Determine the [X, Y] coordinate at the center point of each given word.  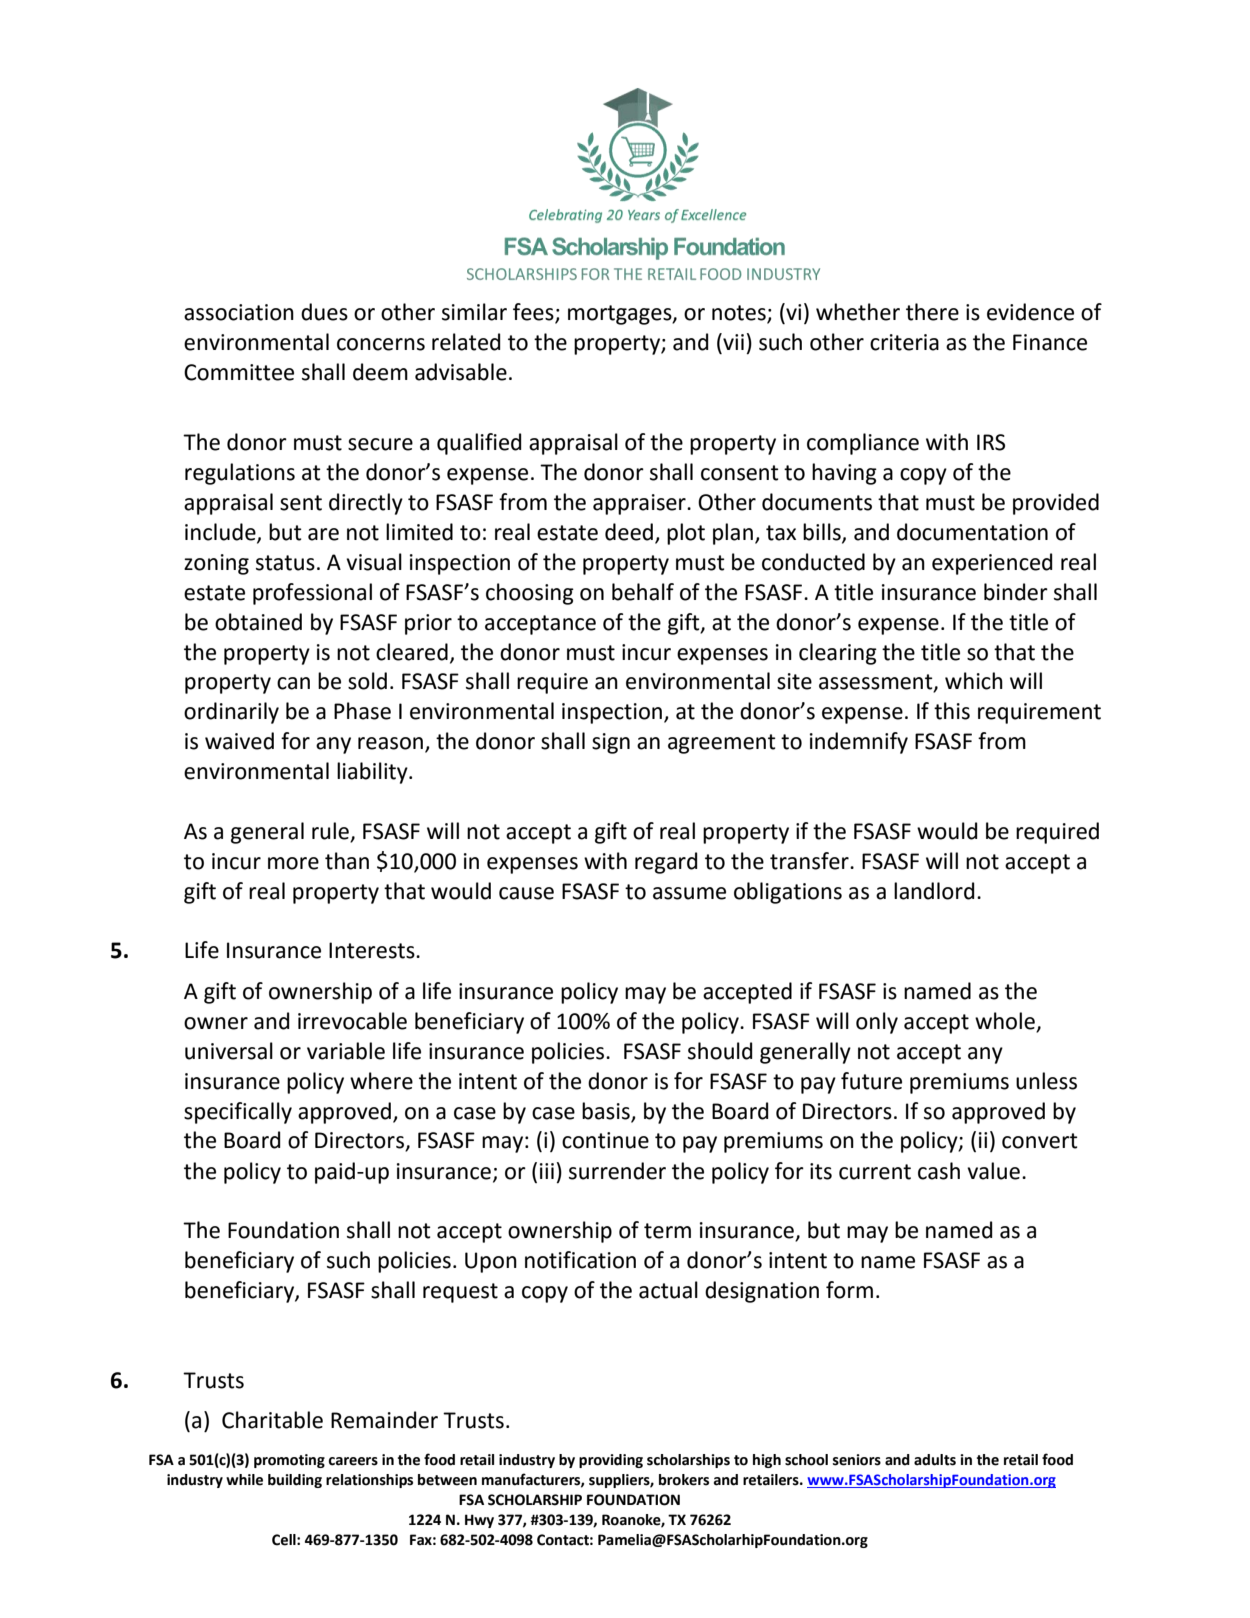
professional [312, 594]
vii [732, 341]
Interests [373, 950]
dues [324, 312]
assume [689, 893]
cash [939, 1171]
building [295, 1481]
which [974, 681]
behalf [643, 592]
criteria [904, 342]
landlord [934, 891]
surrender [617, 1171]
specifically [238, 1113]
